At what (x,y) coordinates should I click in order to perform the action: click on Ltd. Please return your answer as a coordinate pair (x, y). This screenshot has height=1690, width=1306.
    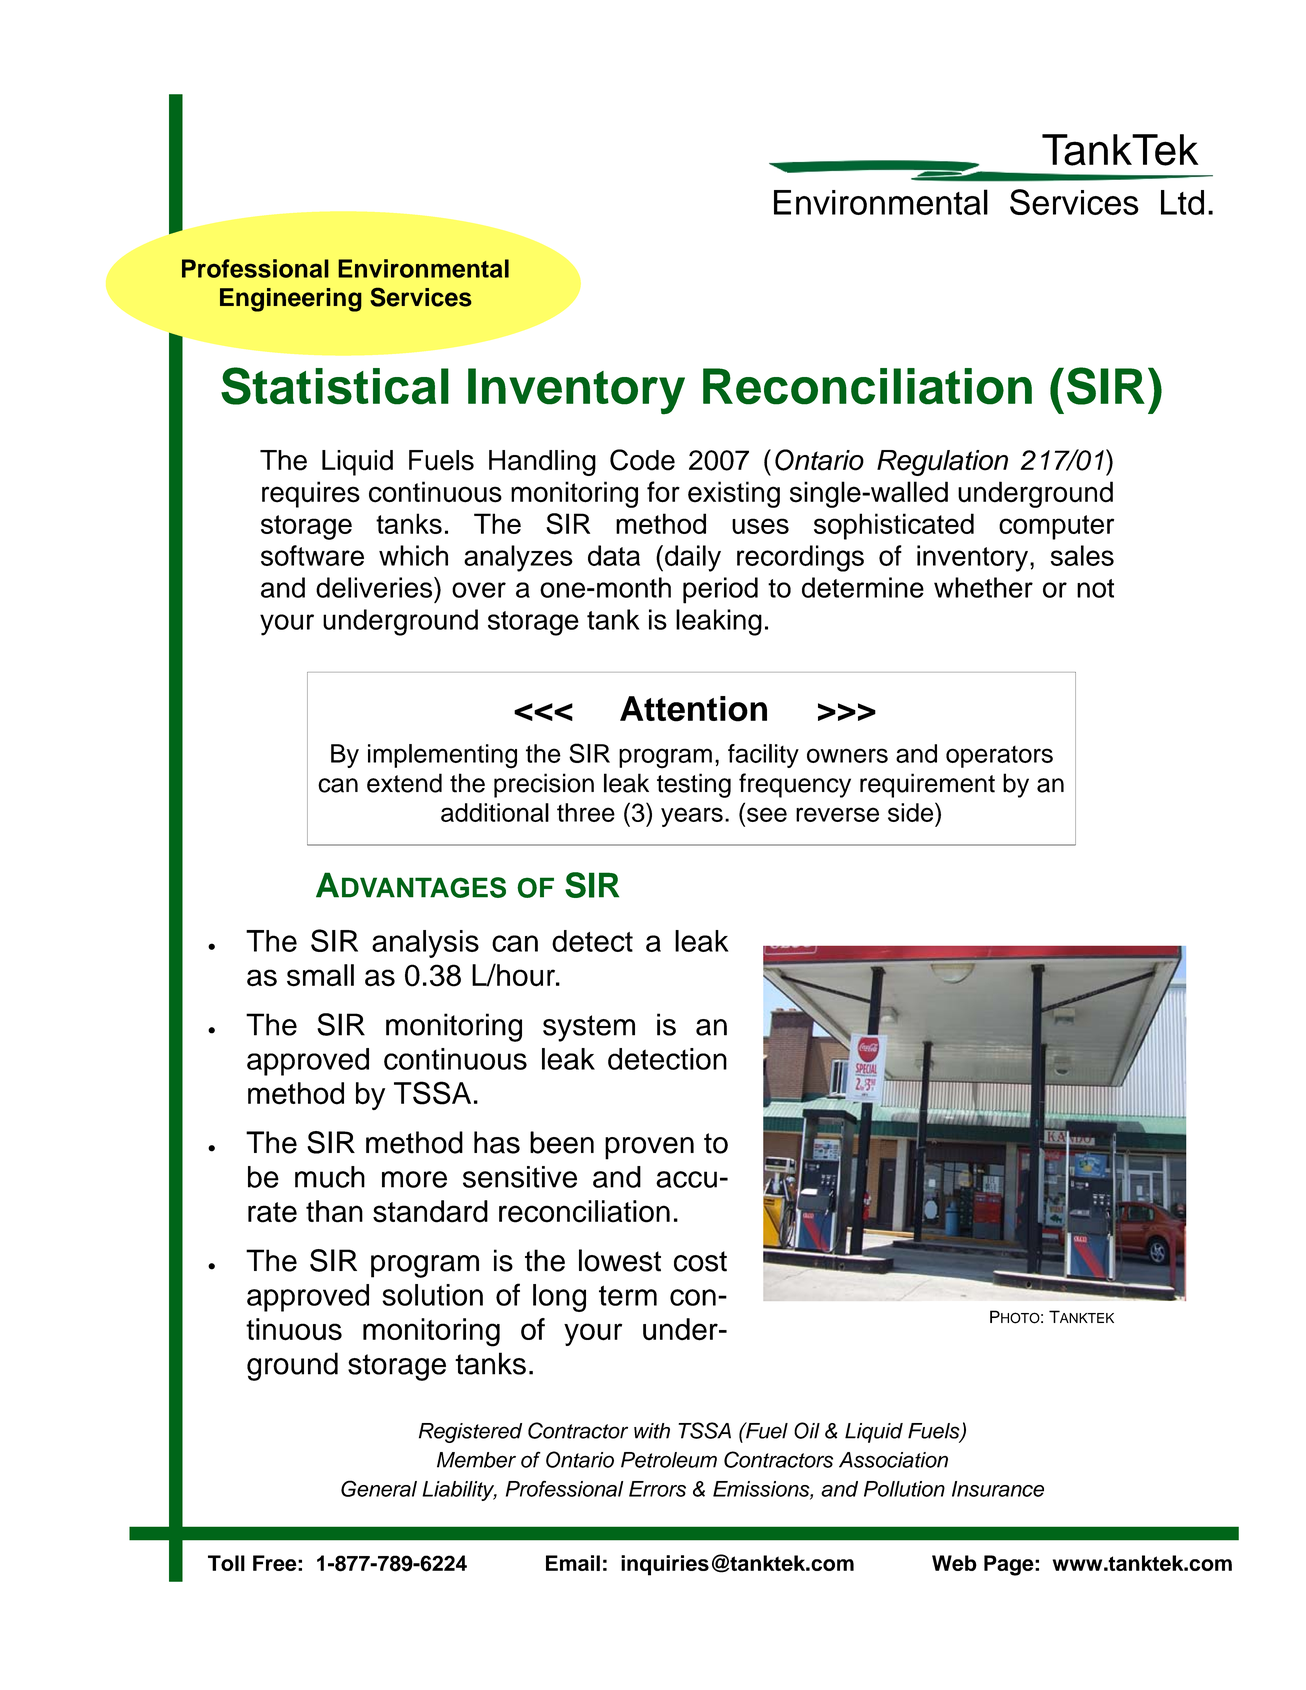
    Looking at the image, I should click on (1182, 202).
